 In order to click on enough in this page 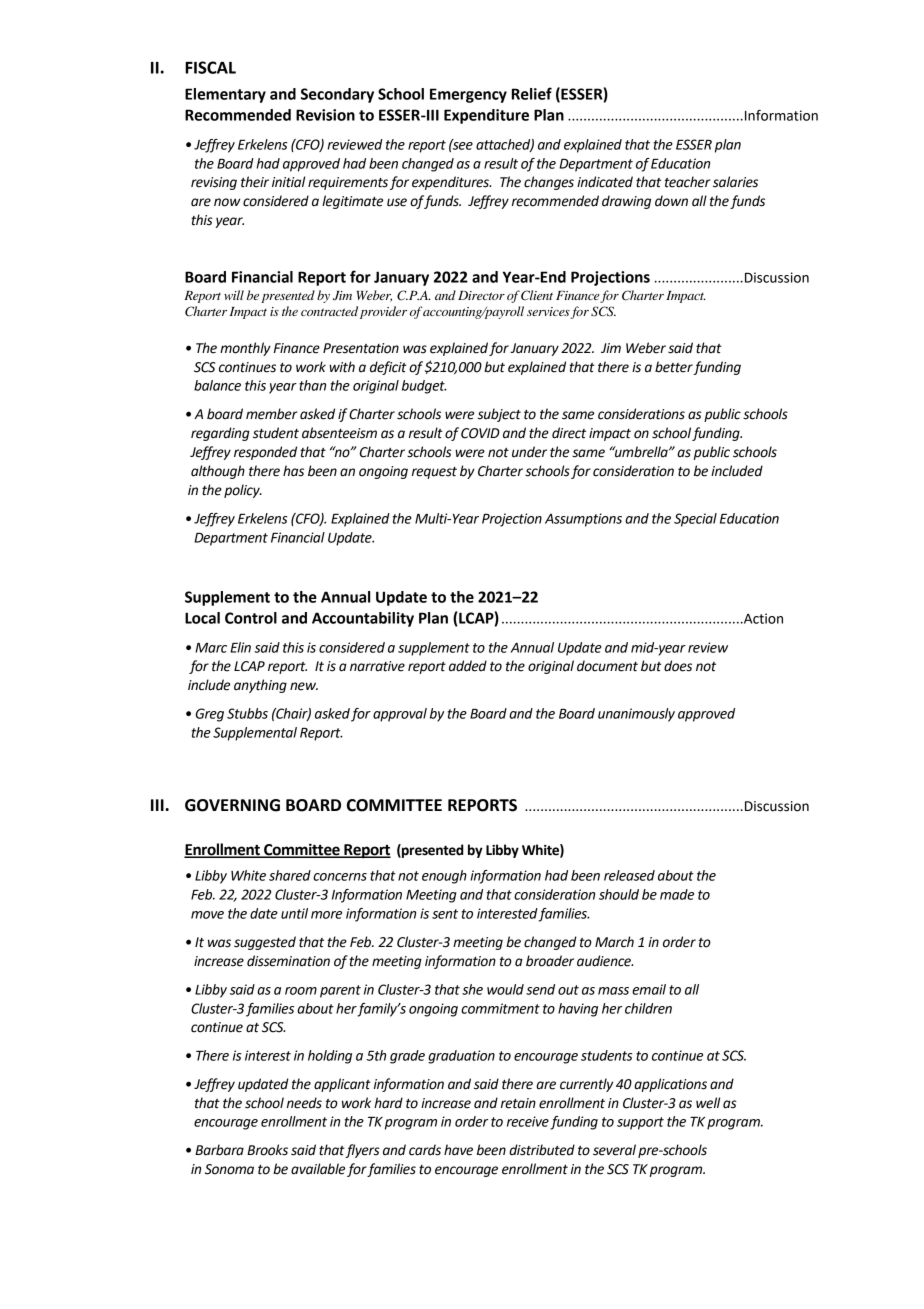, I will do `click(444, 877)`.
